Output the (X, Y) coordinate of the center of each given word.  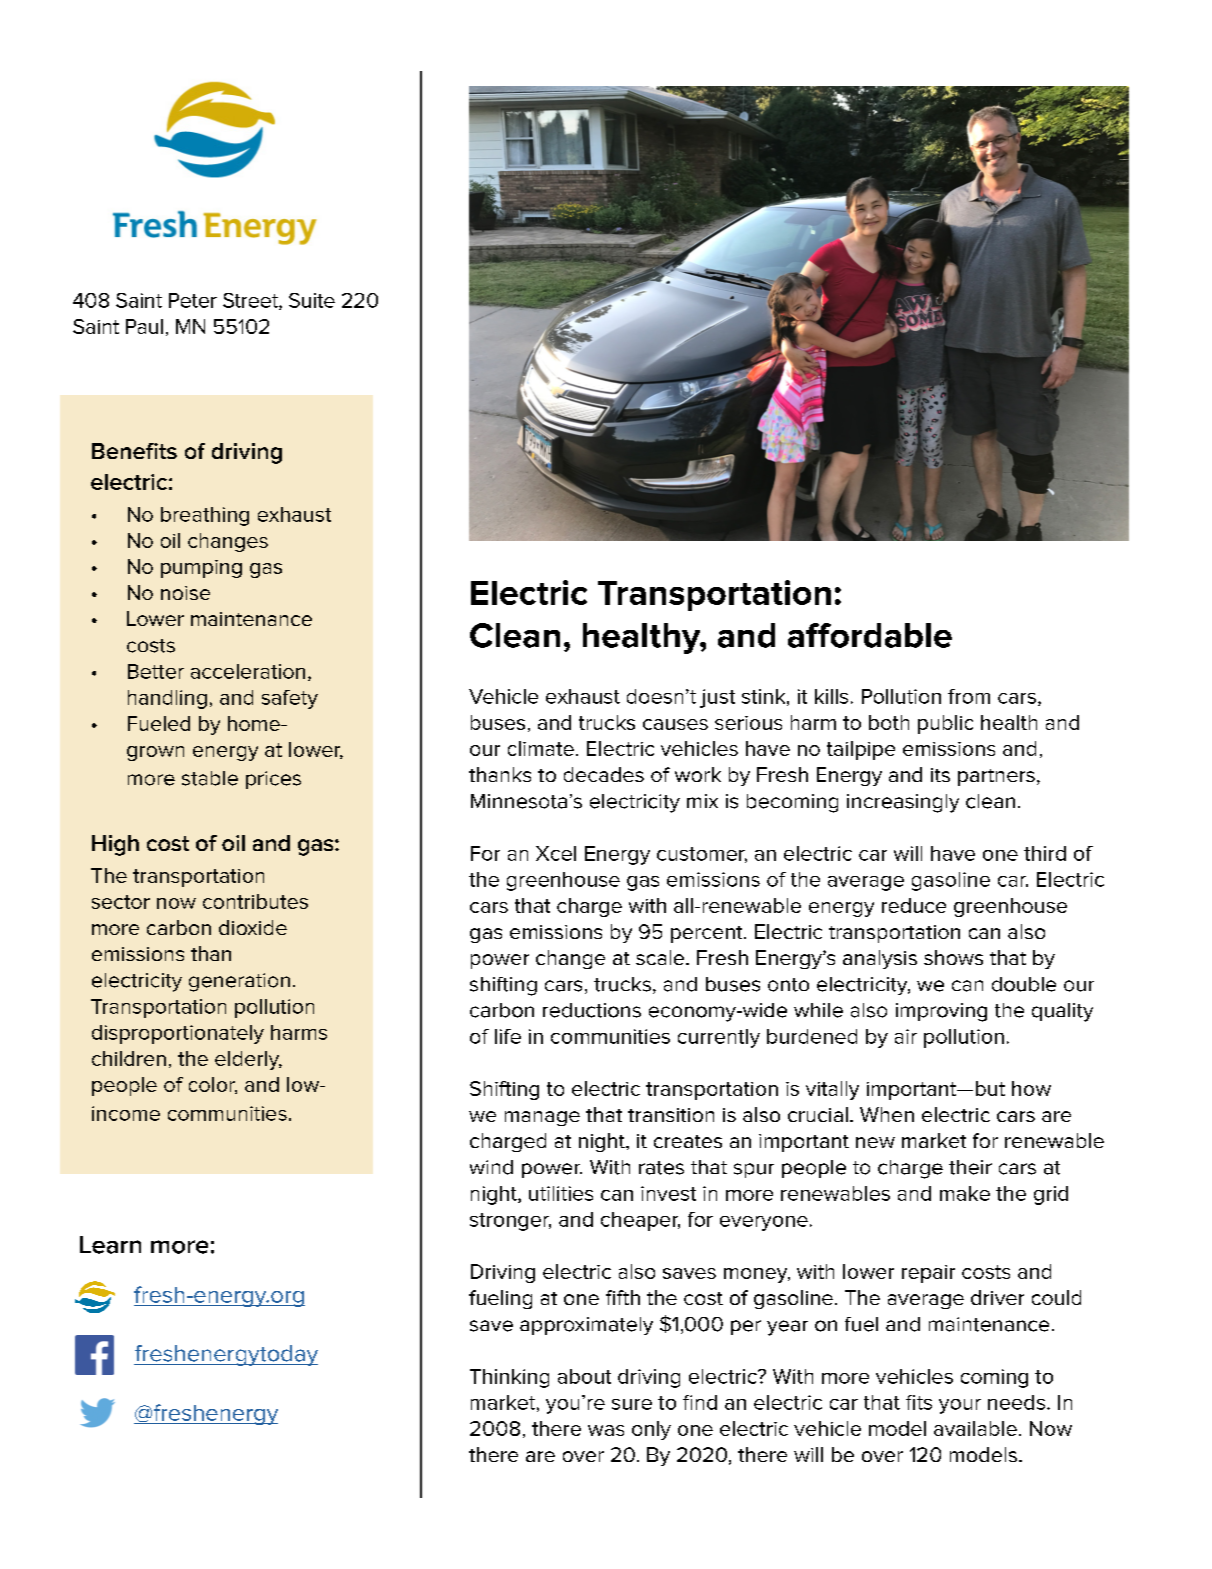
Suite (312, 300)
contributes (255, 901)
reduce (914, 905)
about (584, 1376)
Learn (110, 1245)
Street (251, 301)
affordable (870, 635)
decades (604, 774)
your (960, 1406)
